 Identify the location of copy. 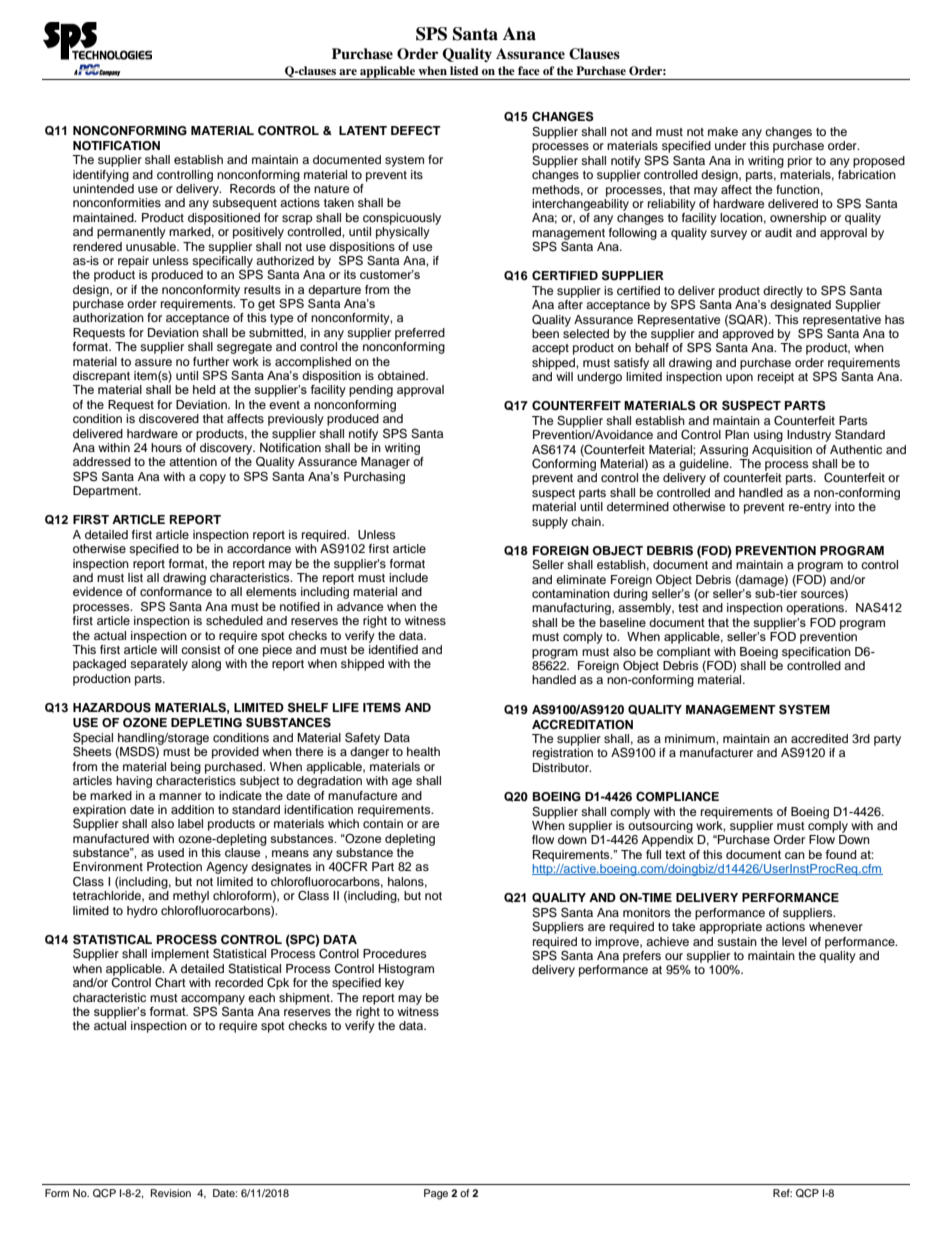
(212, 479).
